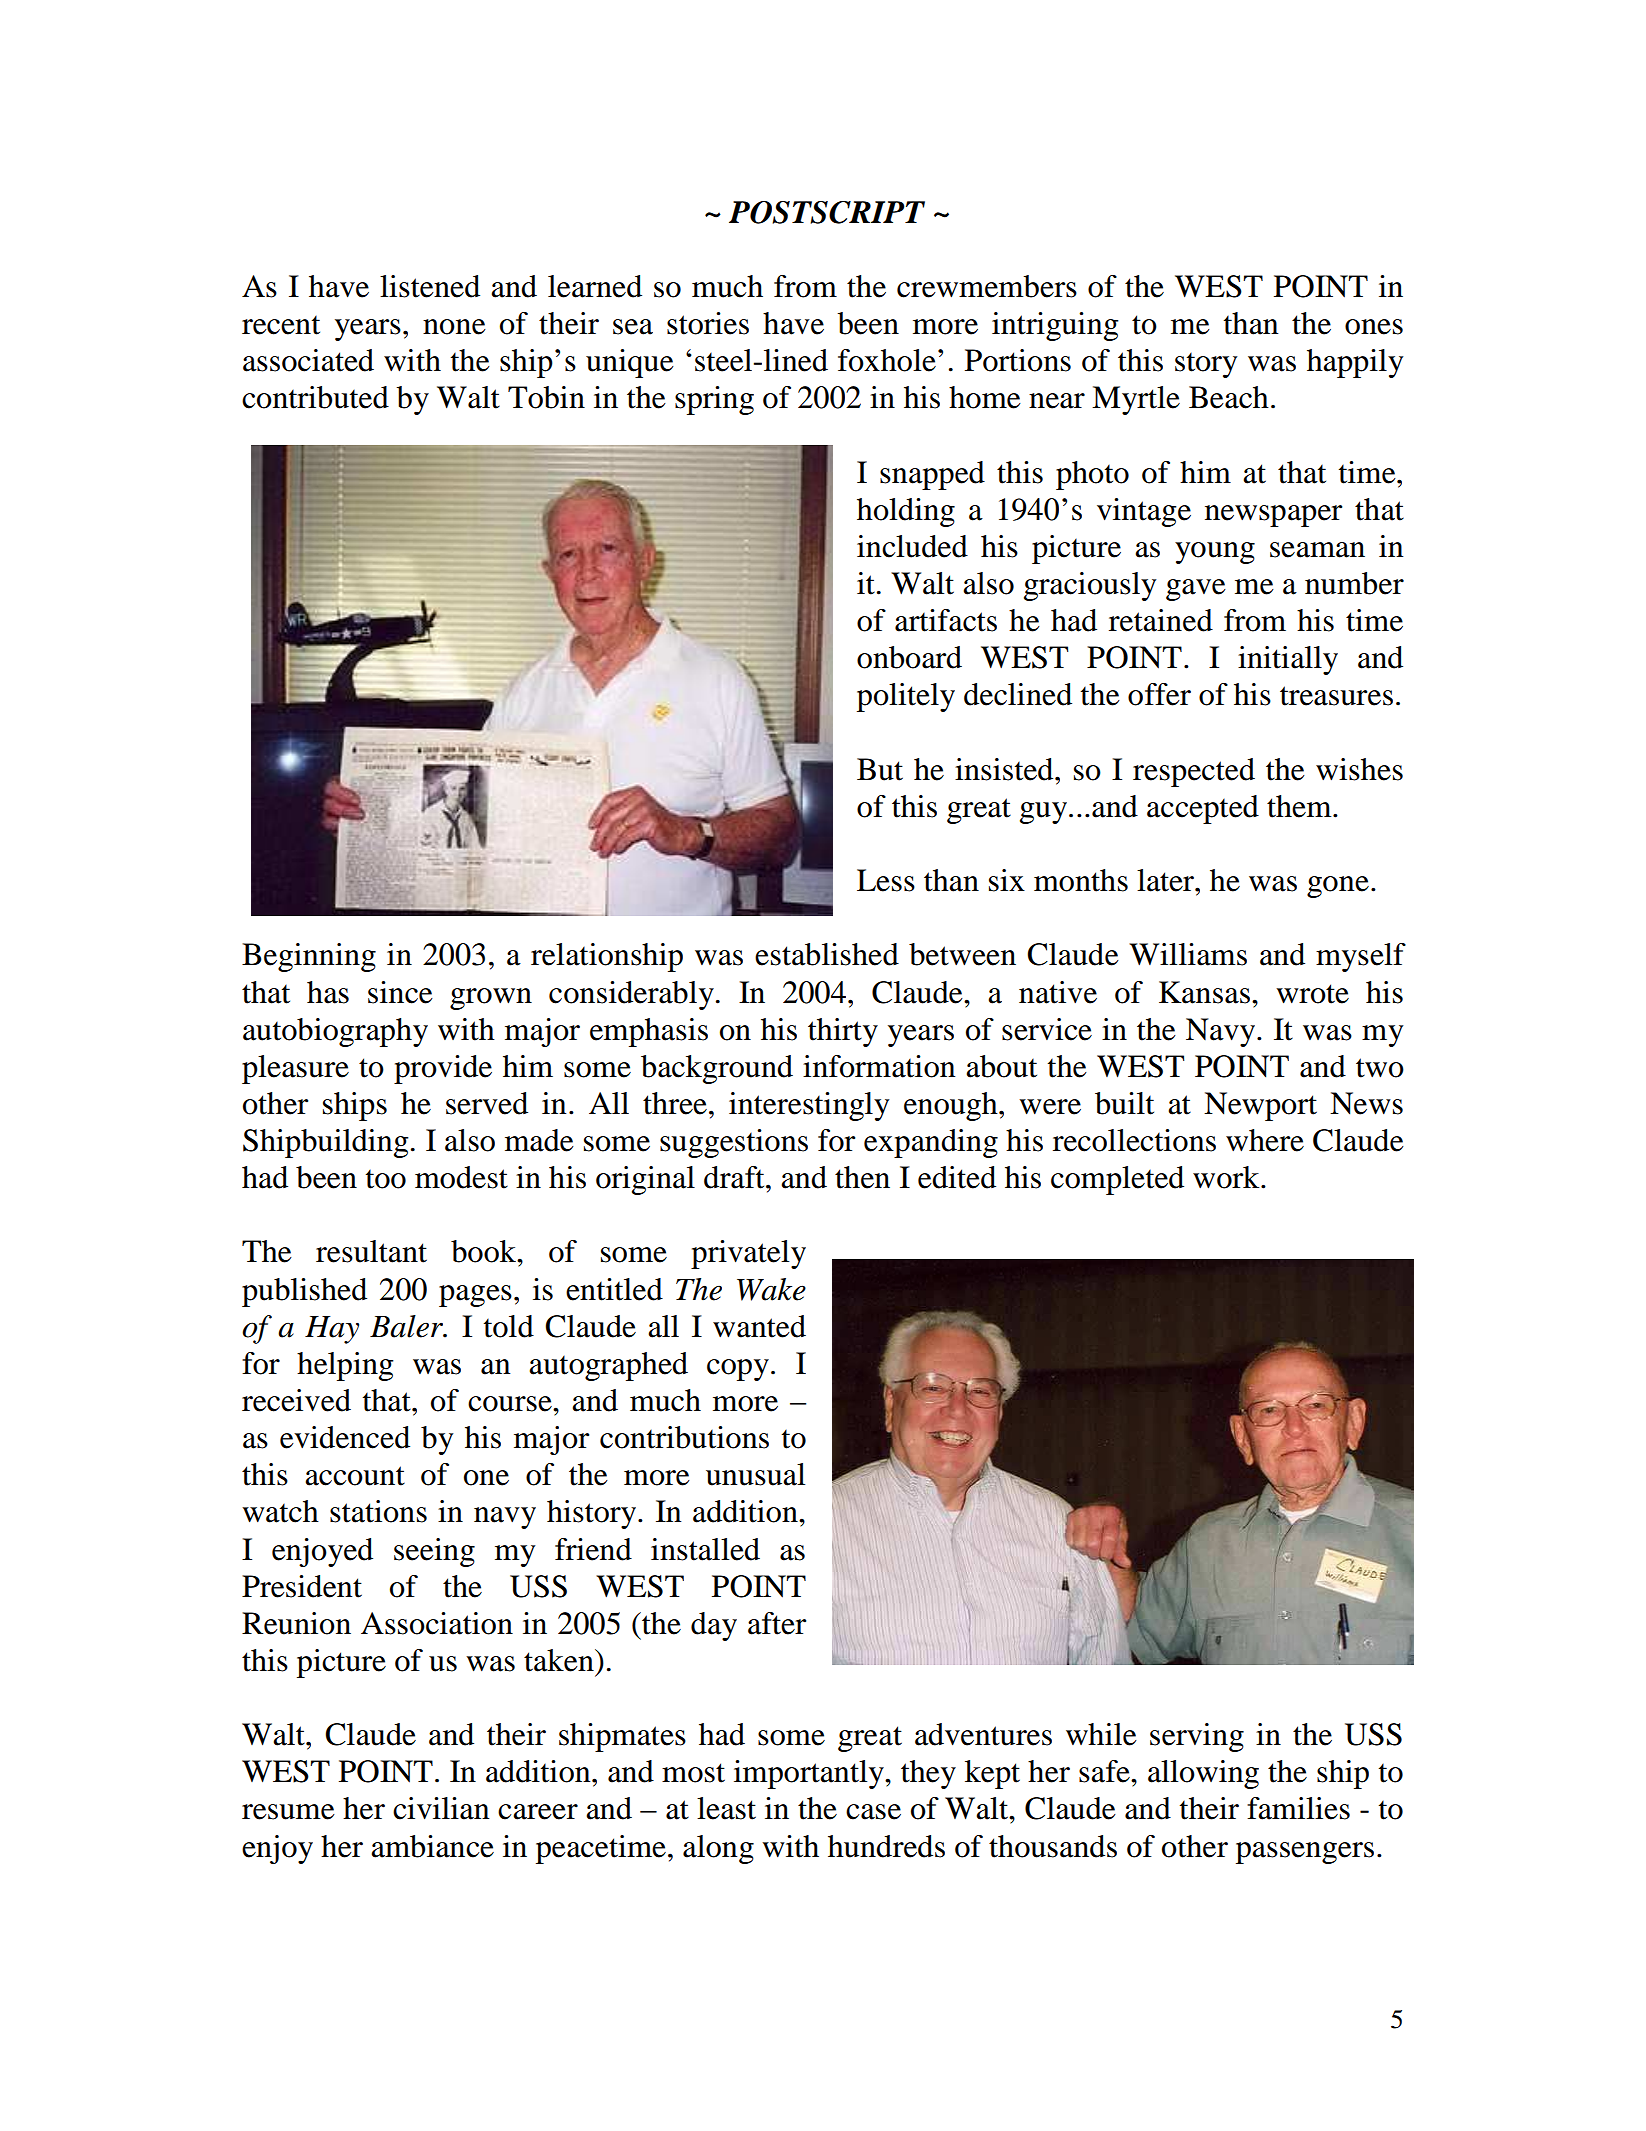 The width and height of the image is (1646, 2131). I want to click on ones, so click(1374, 327).
